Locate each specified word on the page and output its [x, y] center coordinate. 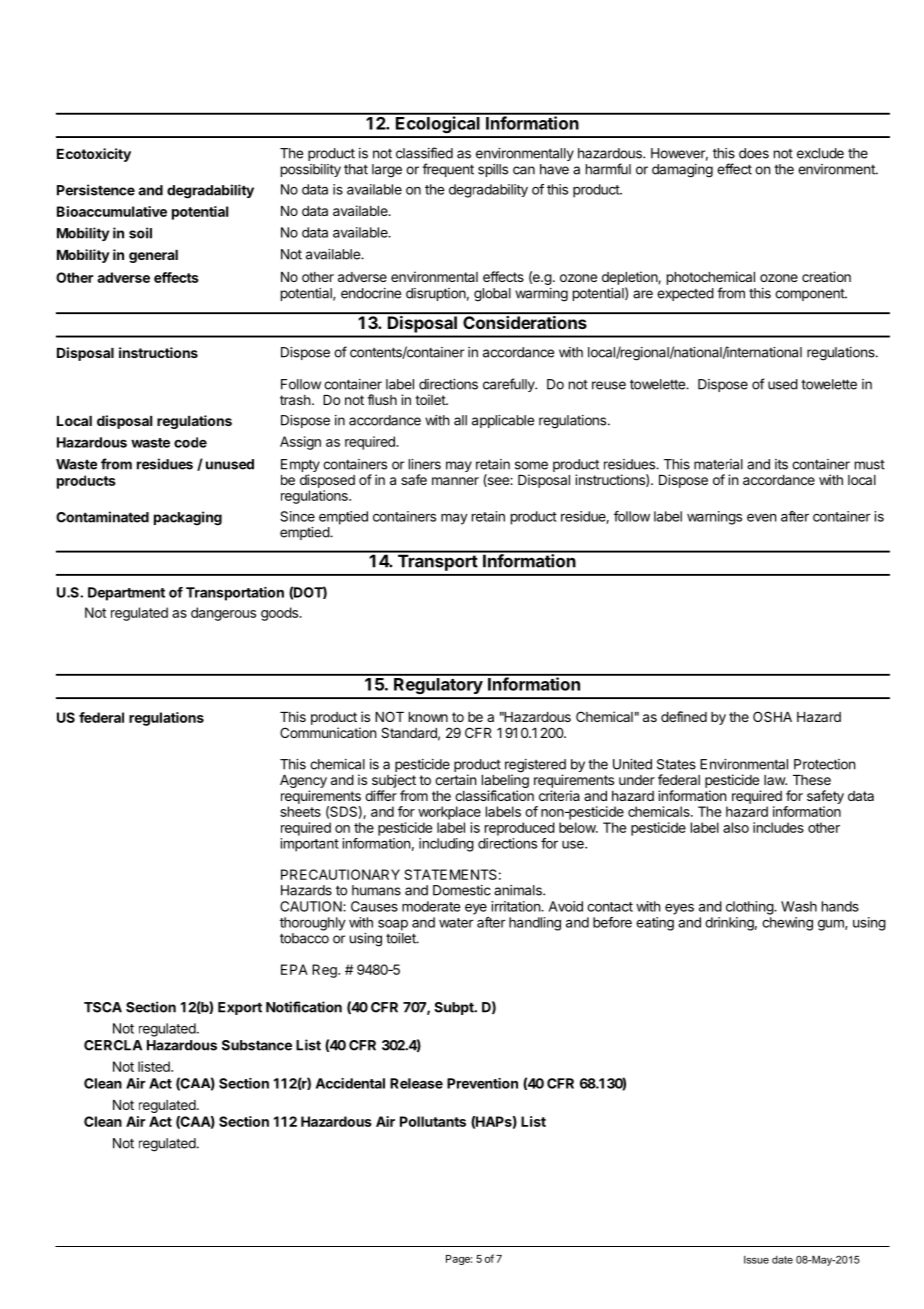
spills [493, 170]
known [428, 717]
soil [140, 233]
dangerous [223, 614]
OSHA [772, 716]
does [754, 153]
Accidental [350, 1083]
